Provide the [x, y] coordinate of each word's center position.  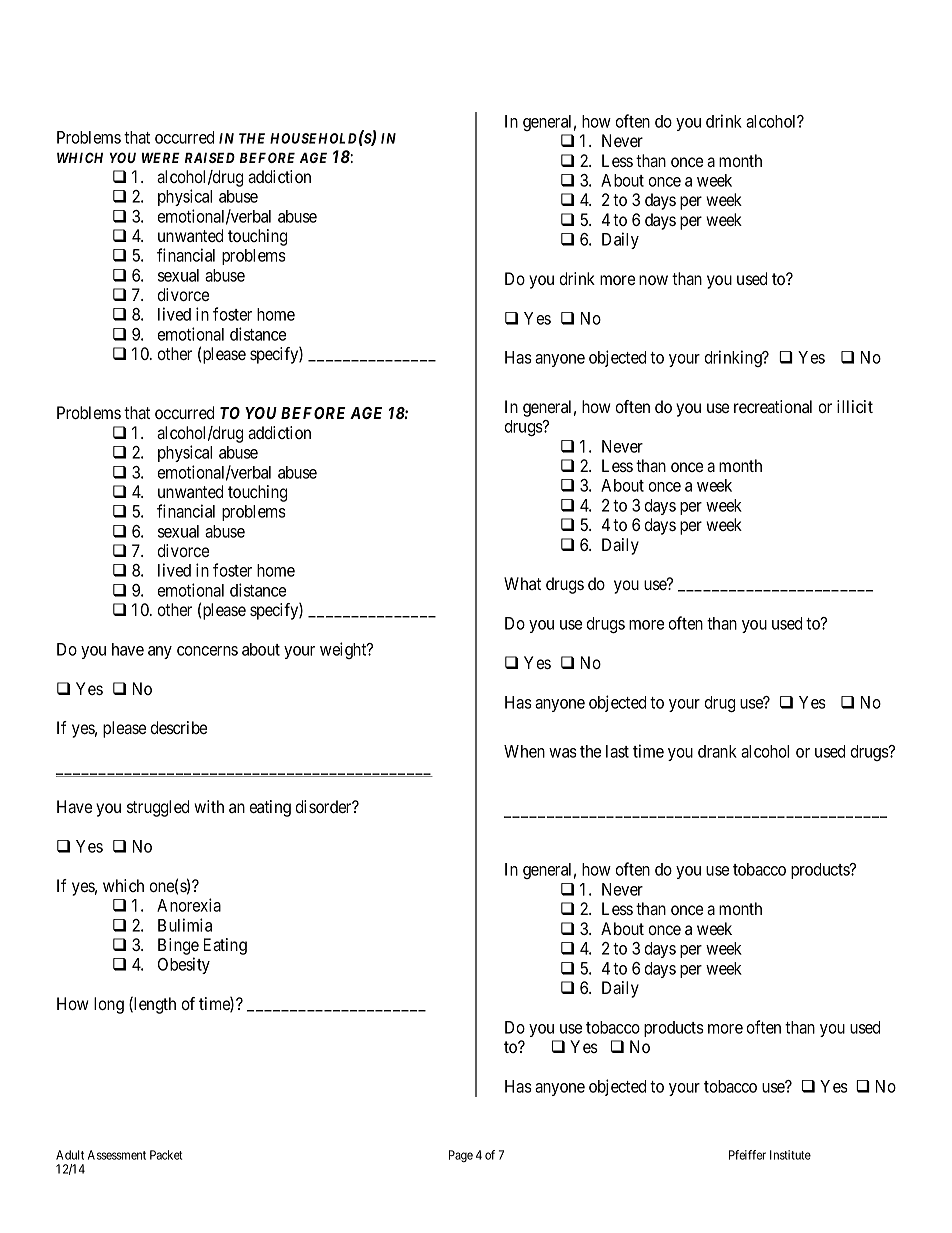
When [524, 751]
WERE [161, 157]
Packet [166, 1155]
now [653, 280]
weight [344, 650]
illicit [855, 406]
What [522, 583]
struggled [158, 808]
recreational [773, 406]
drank [717, 751]
